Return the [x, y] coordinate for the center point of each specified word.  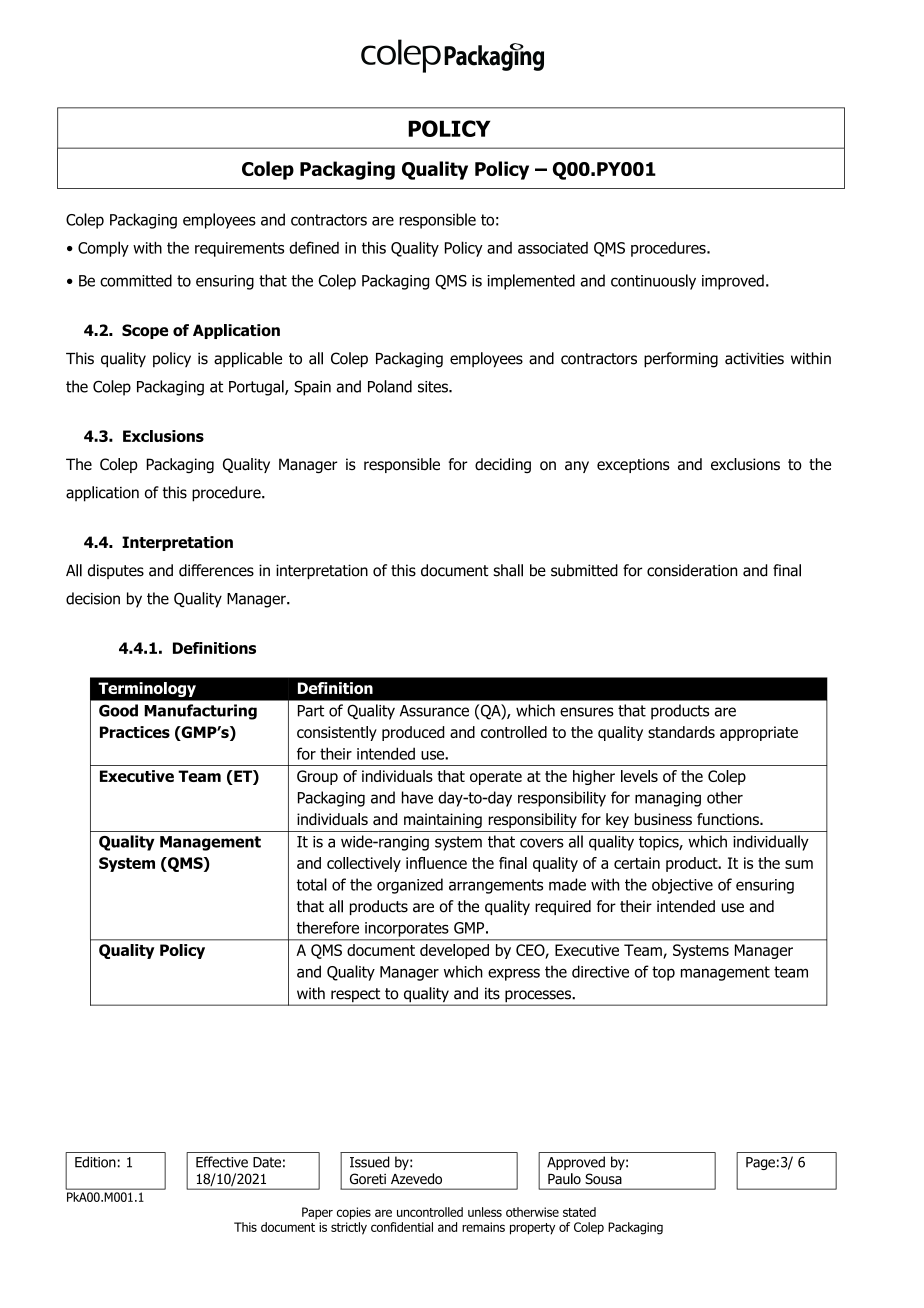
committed [136, 280]
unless [485, 1212]
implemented [531, 282]
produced [413, 733]
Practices [135, 732]
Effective [222, 1162]
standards [681, 732]
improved [733, 282]
